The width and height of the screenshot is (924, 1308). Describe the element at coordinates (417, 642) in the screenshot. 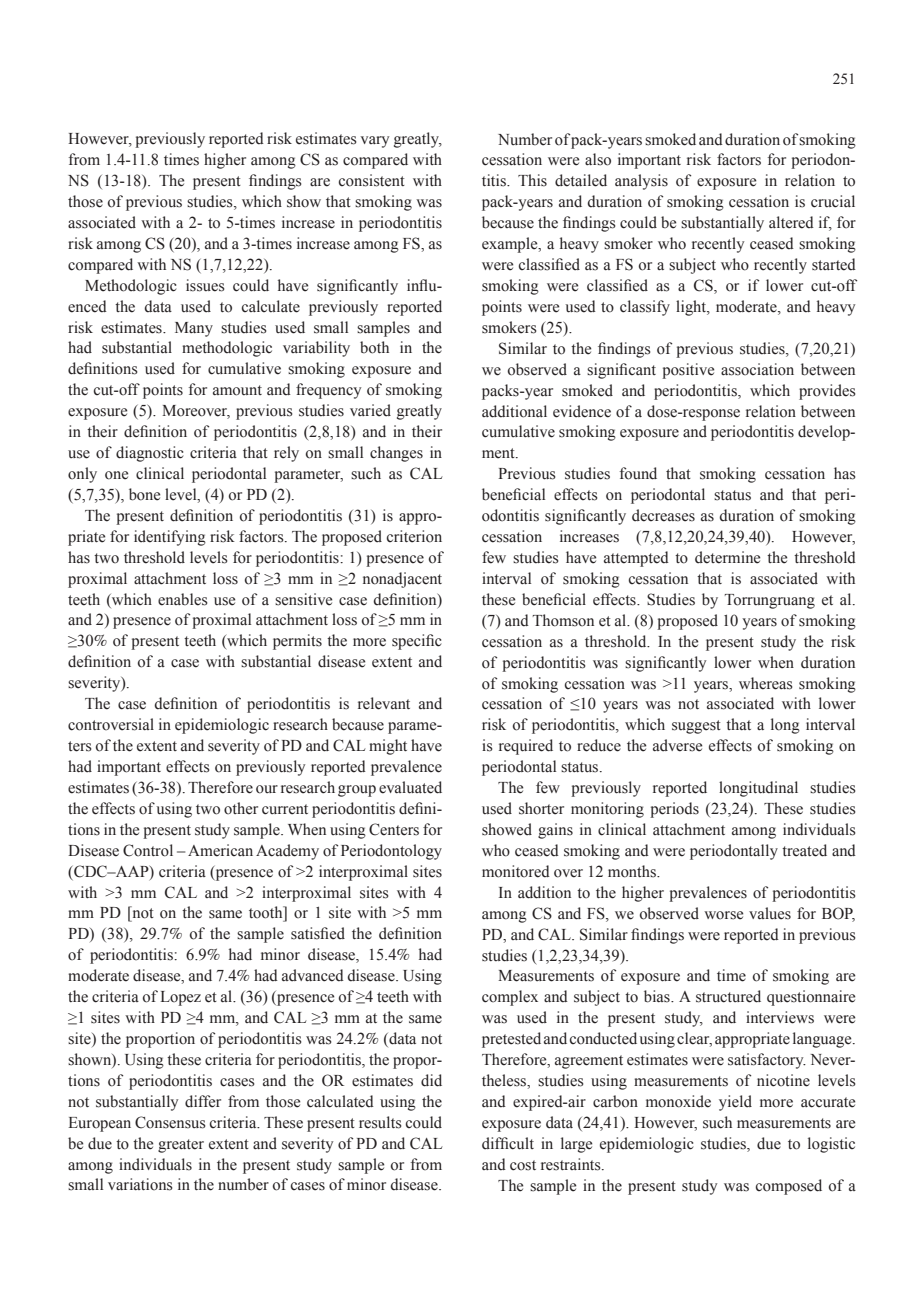

I see `specific` at that location.
